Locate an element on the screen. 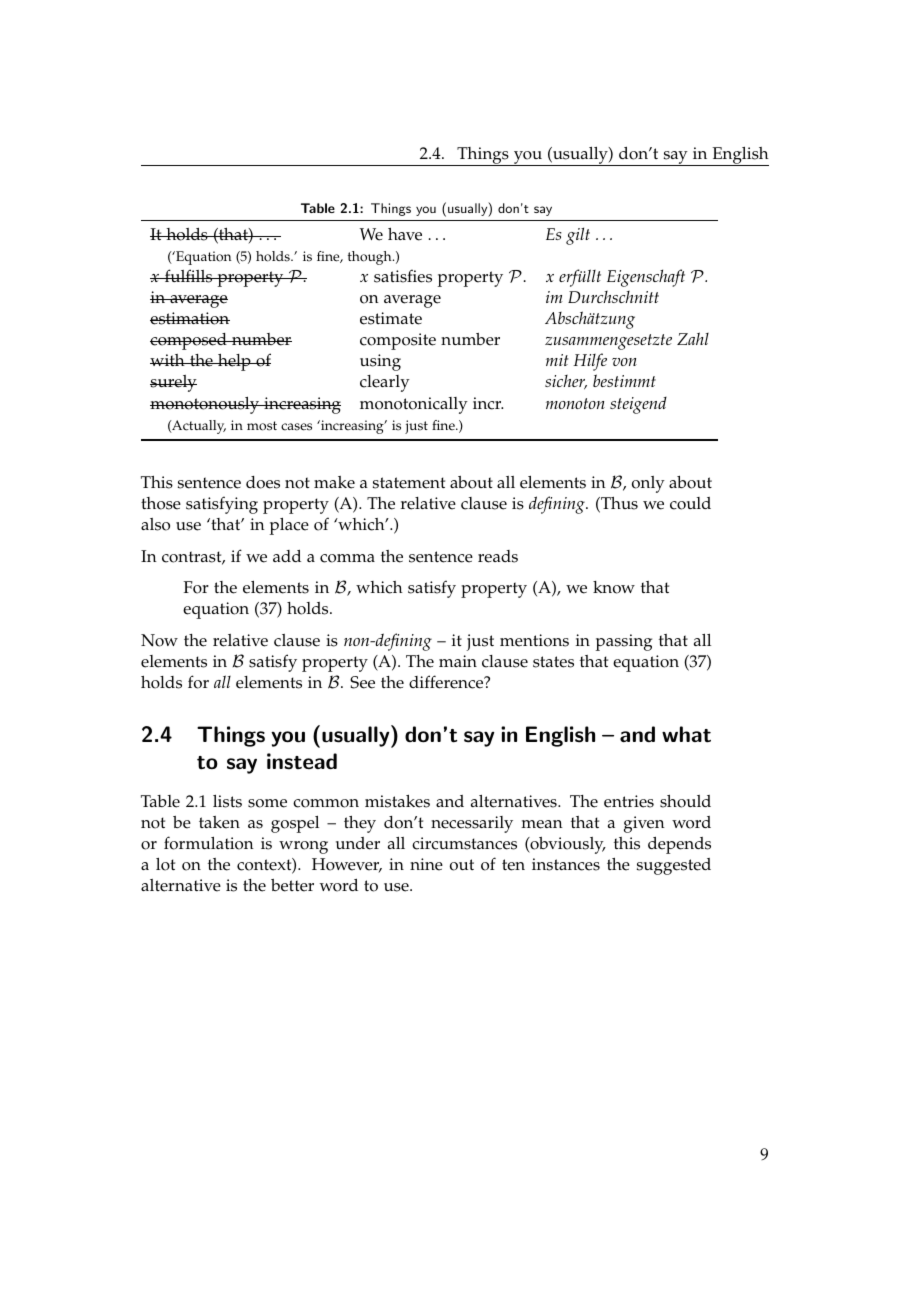 The height and width of the screenshot is (1308, 924). reads is located at coordinates (498, 556).
